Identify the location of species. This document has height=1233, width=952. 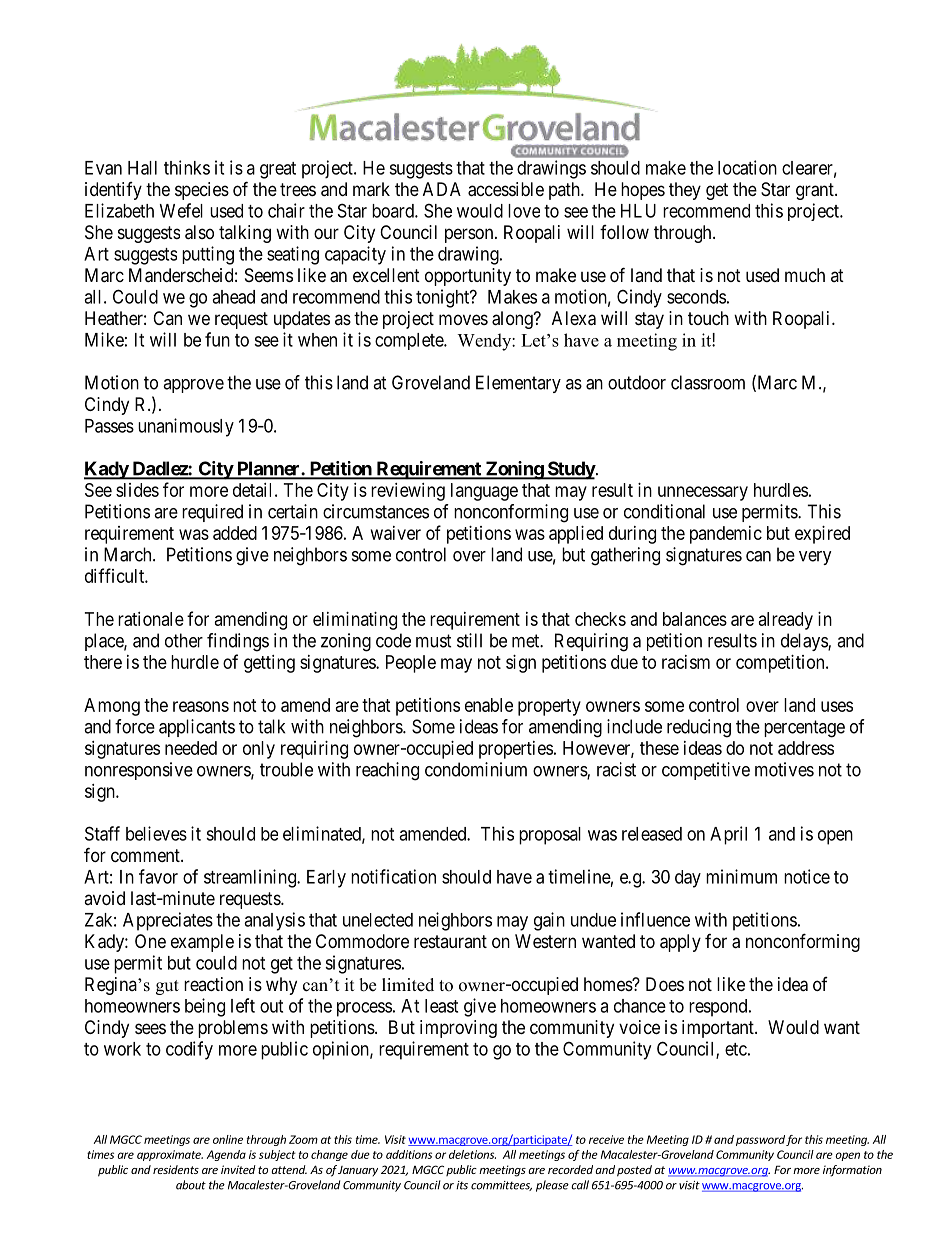
(202, 191).
